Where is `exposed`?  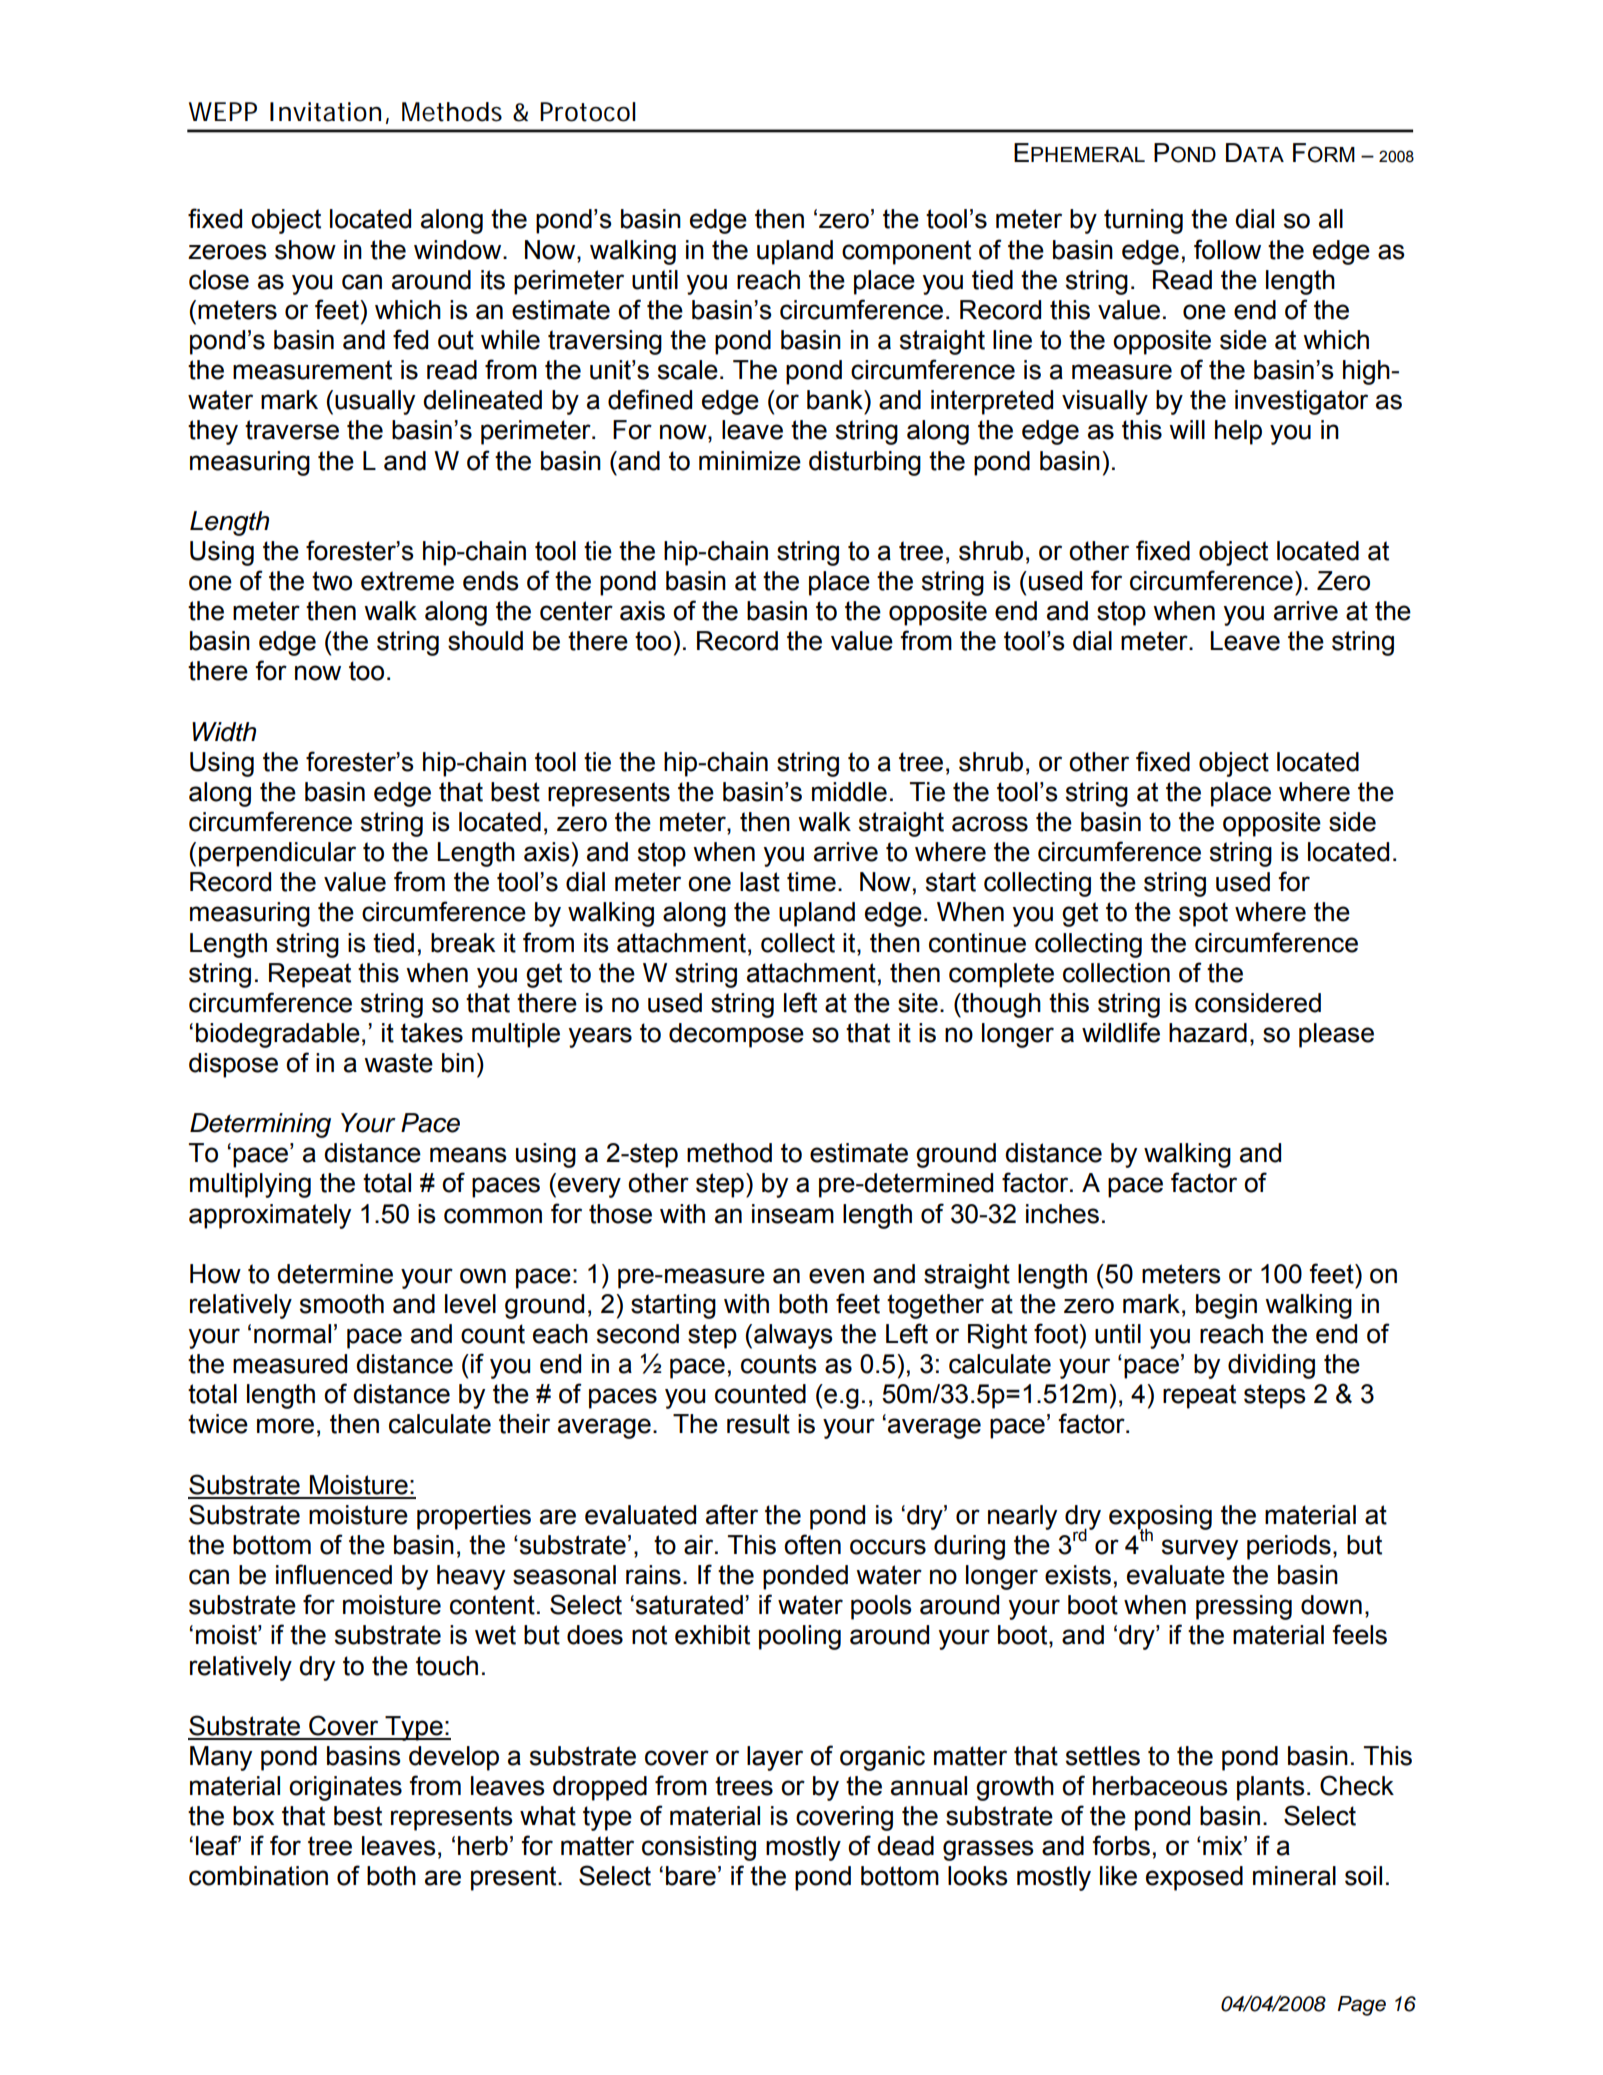
exposed is located at coordinates (1194, 1878).
